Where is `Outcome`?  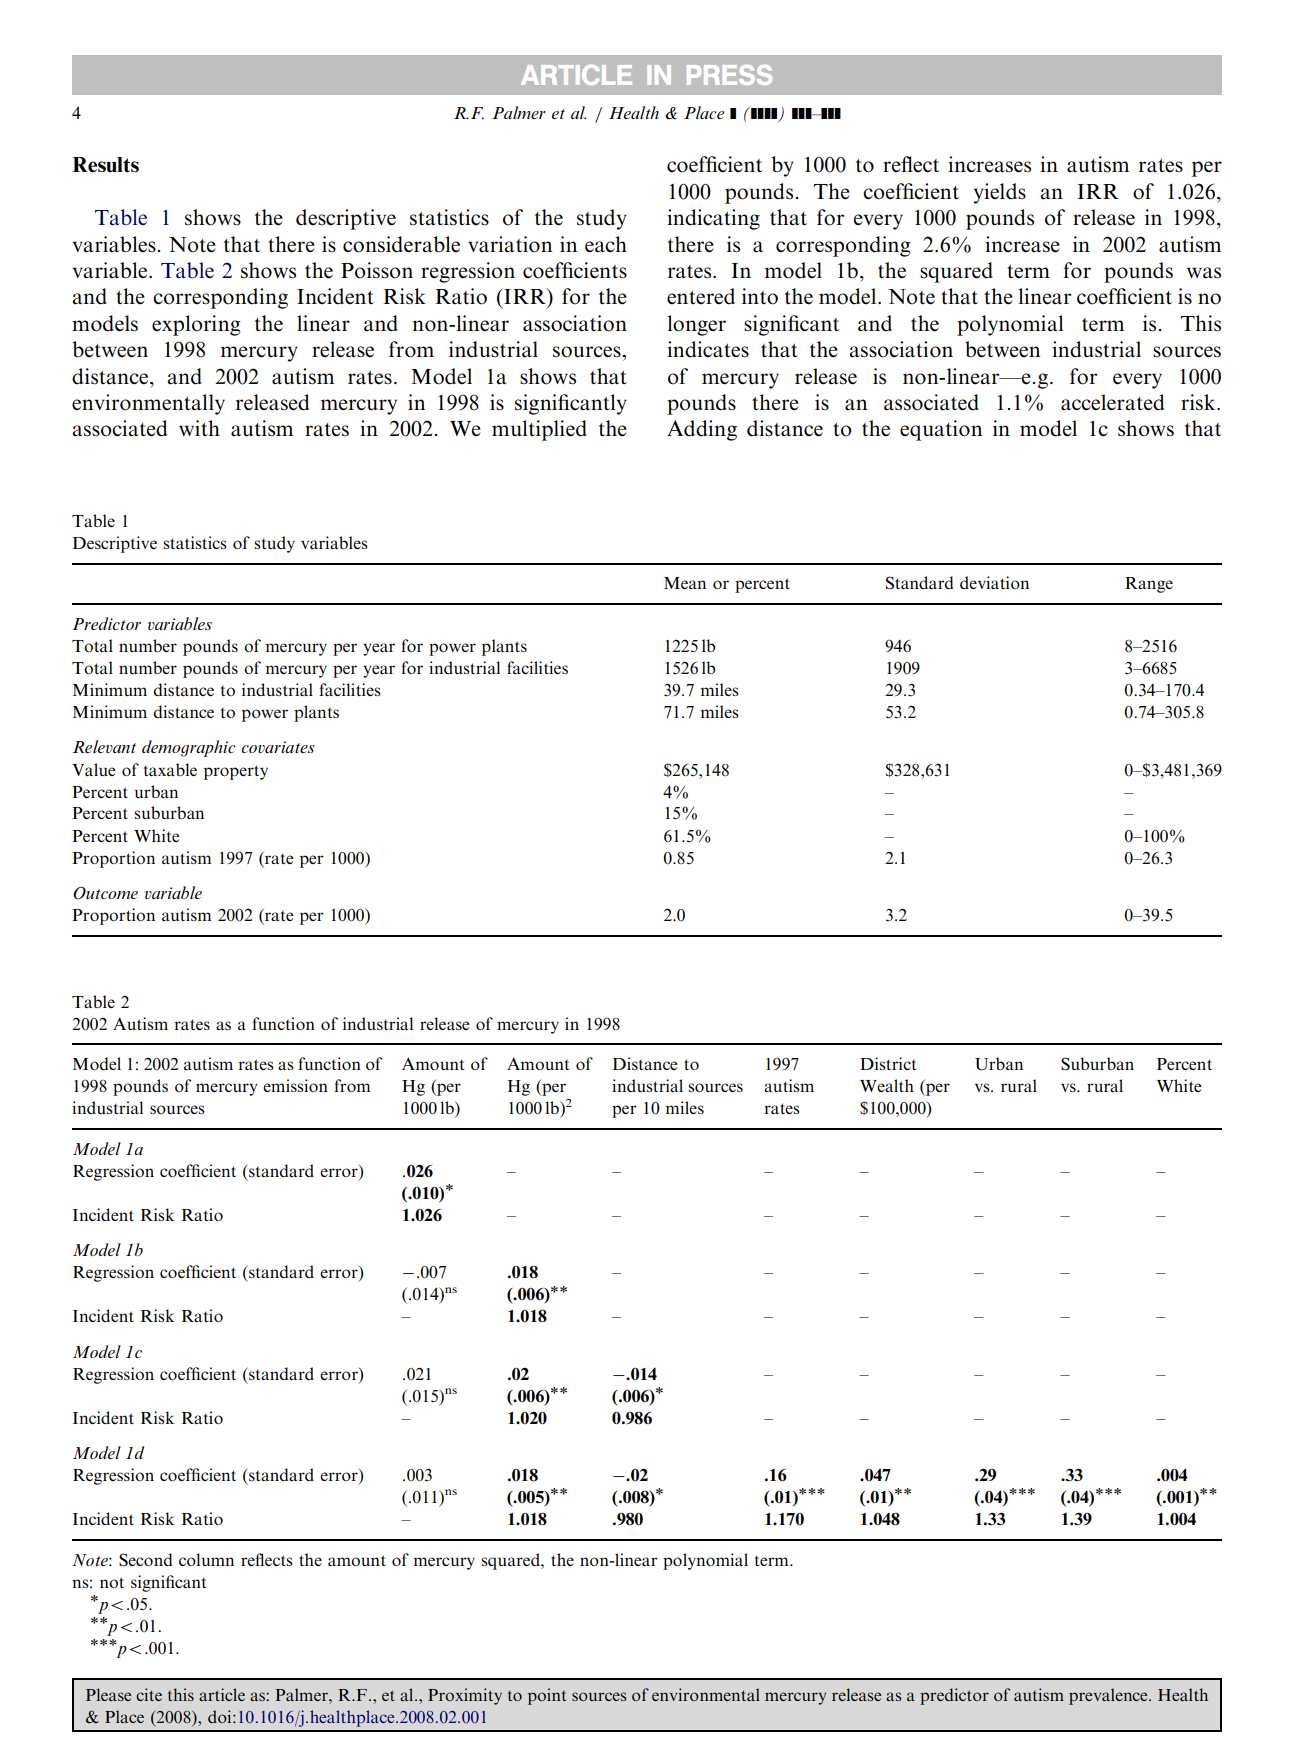
Outcome is located at coordinates (105, 893).
